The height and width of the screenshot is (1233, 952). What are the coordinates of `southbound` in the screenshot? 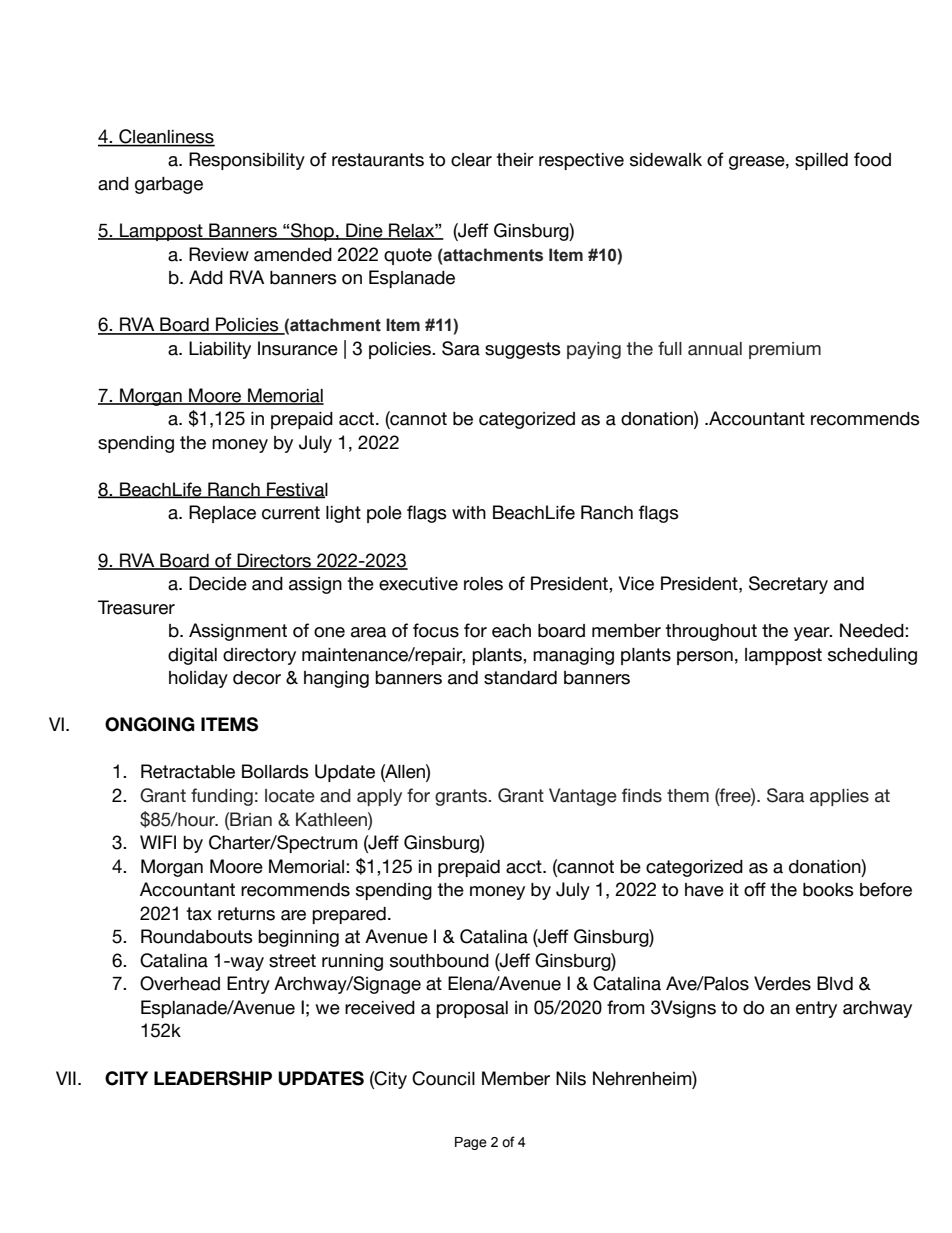 It's located at (439, 961).
